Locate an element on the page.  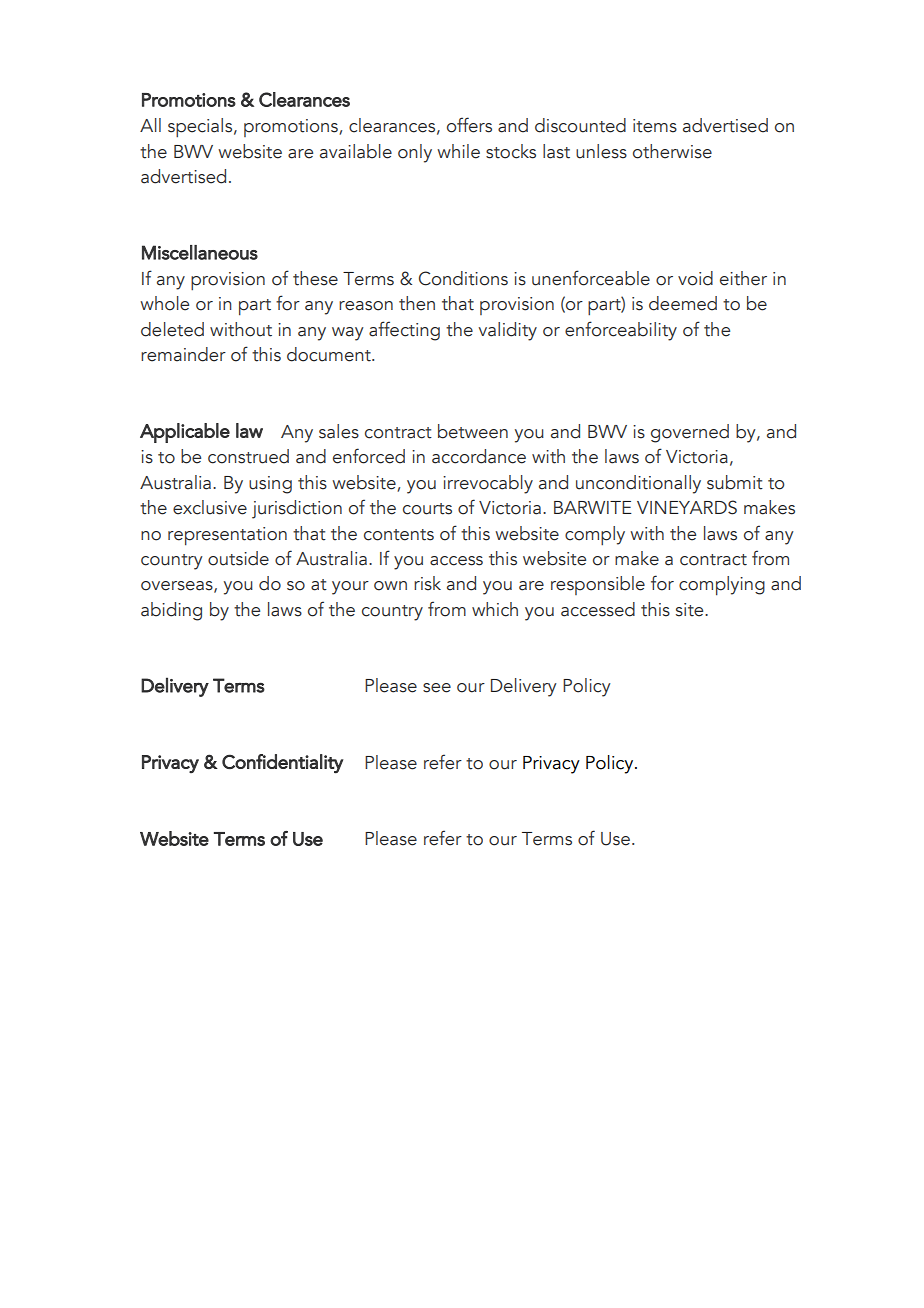
Confidentiality is located at coordinates (283, 764).
